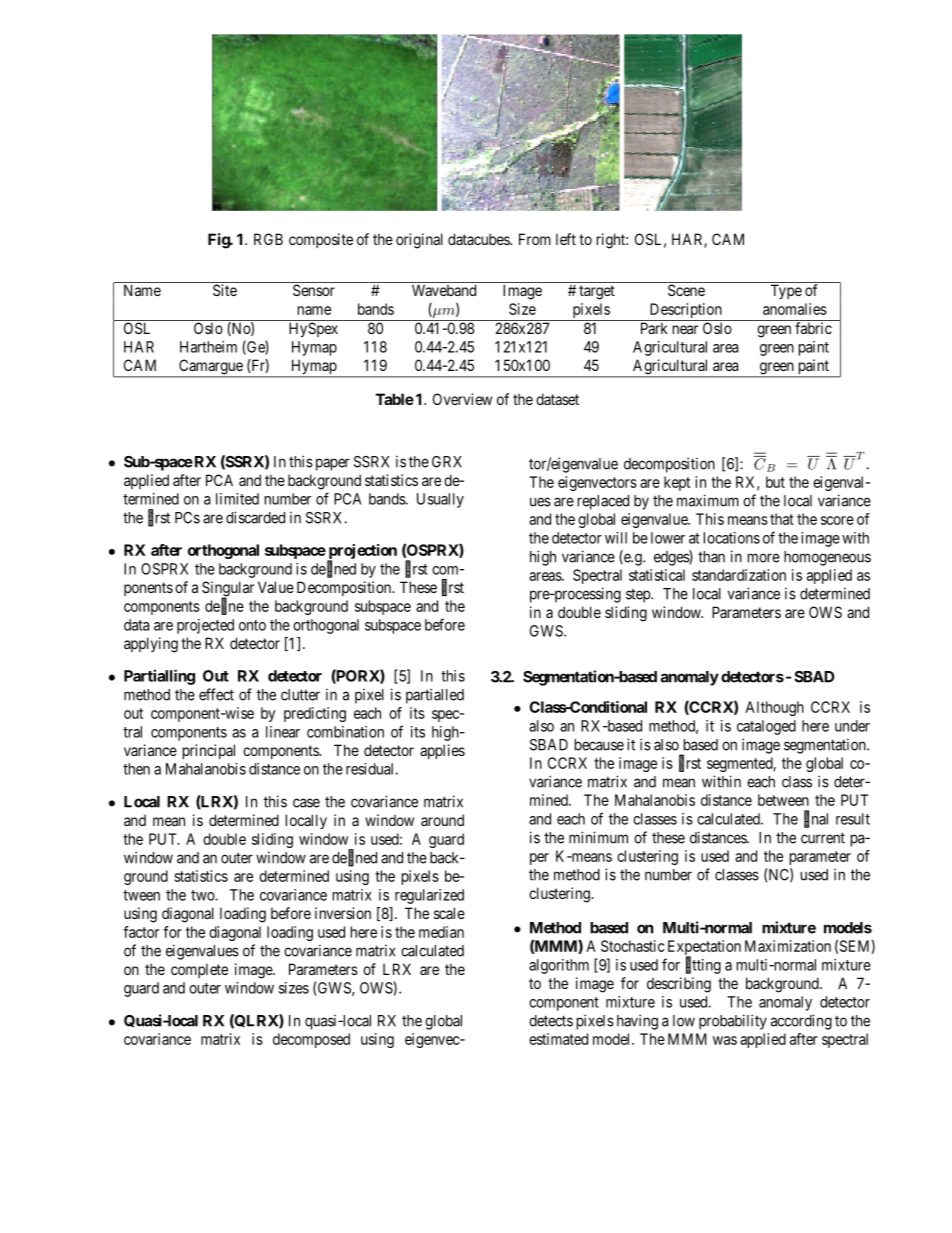 The height and width of the page is (1233, 952). What do you see at coordinates (816, 819) in the page?
I see `final` at bounding box center [816, 819].
